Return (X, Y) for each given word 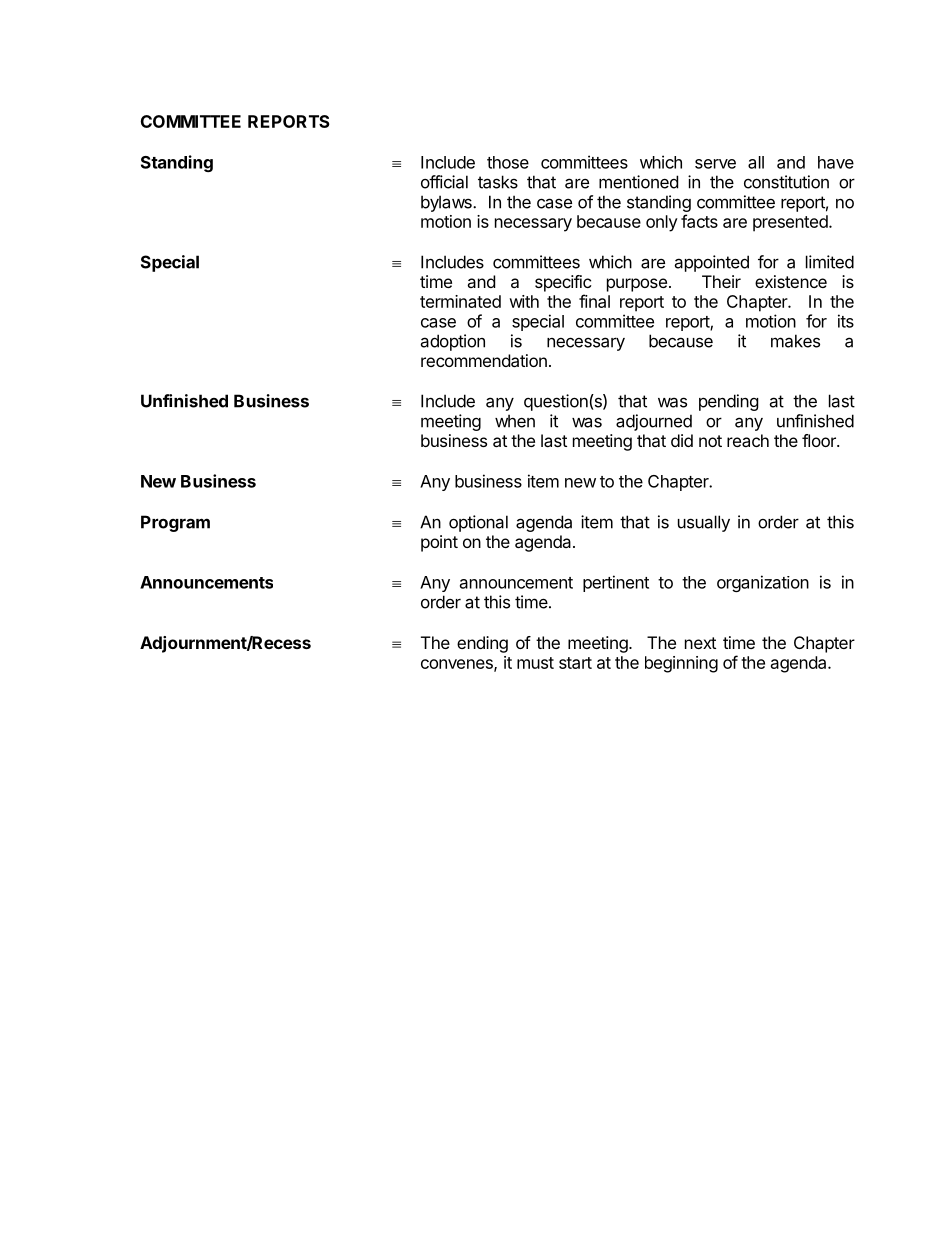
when (515, 421)
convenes (458, 665)
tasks (498, 182)
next (700, 643)
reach (748, 440)
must (535, 663)
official (444, 182)
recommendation (484, 360)
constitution (786, 182)
